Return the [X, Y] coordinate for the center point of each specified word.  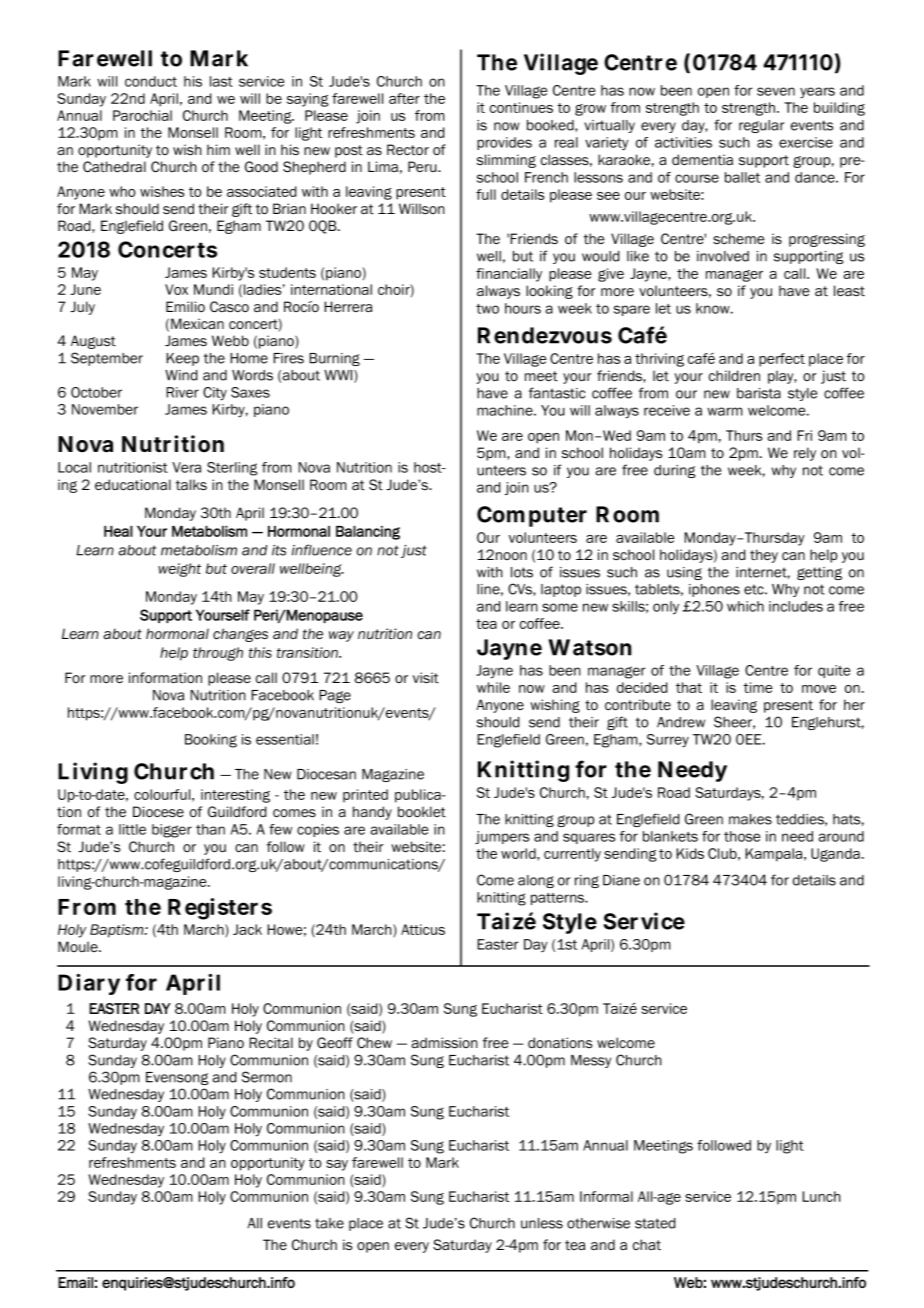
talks [191, 484]
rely [805, 454]
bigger [172, 831]
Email [75, 1282]
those [742, 836]
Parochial [142, 115]
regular [761, 126]
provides [504, 143]
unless [542, 1223]
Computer [532, 516]
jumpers [502, 837]
